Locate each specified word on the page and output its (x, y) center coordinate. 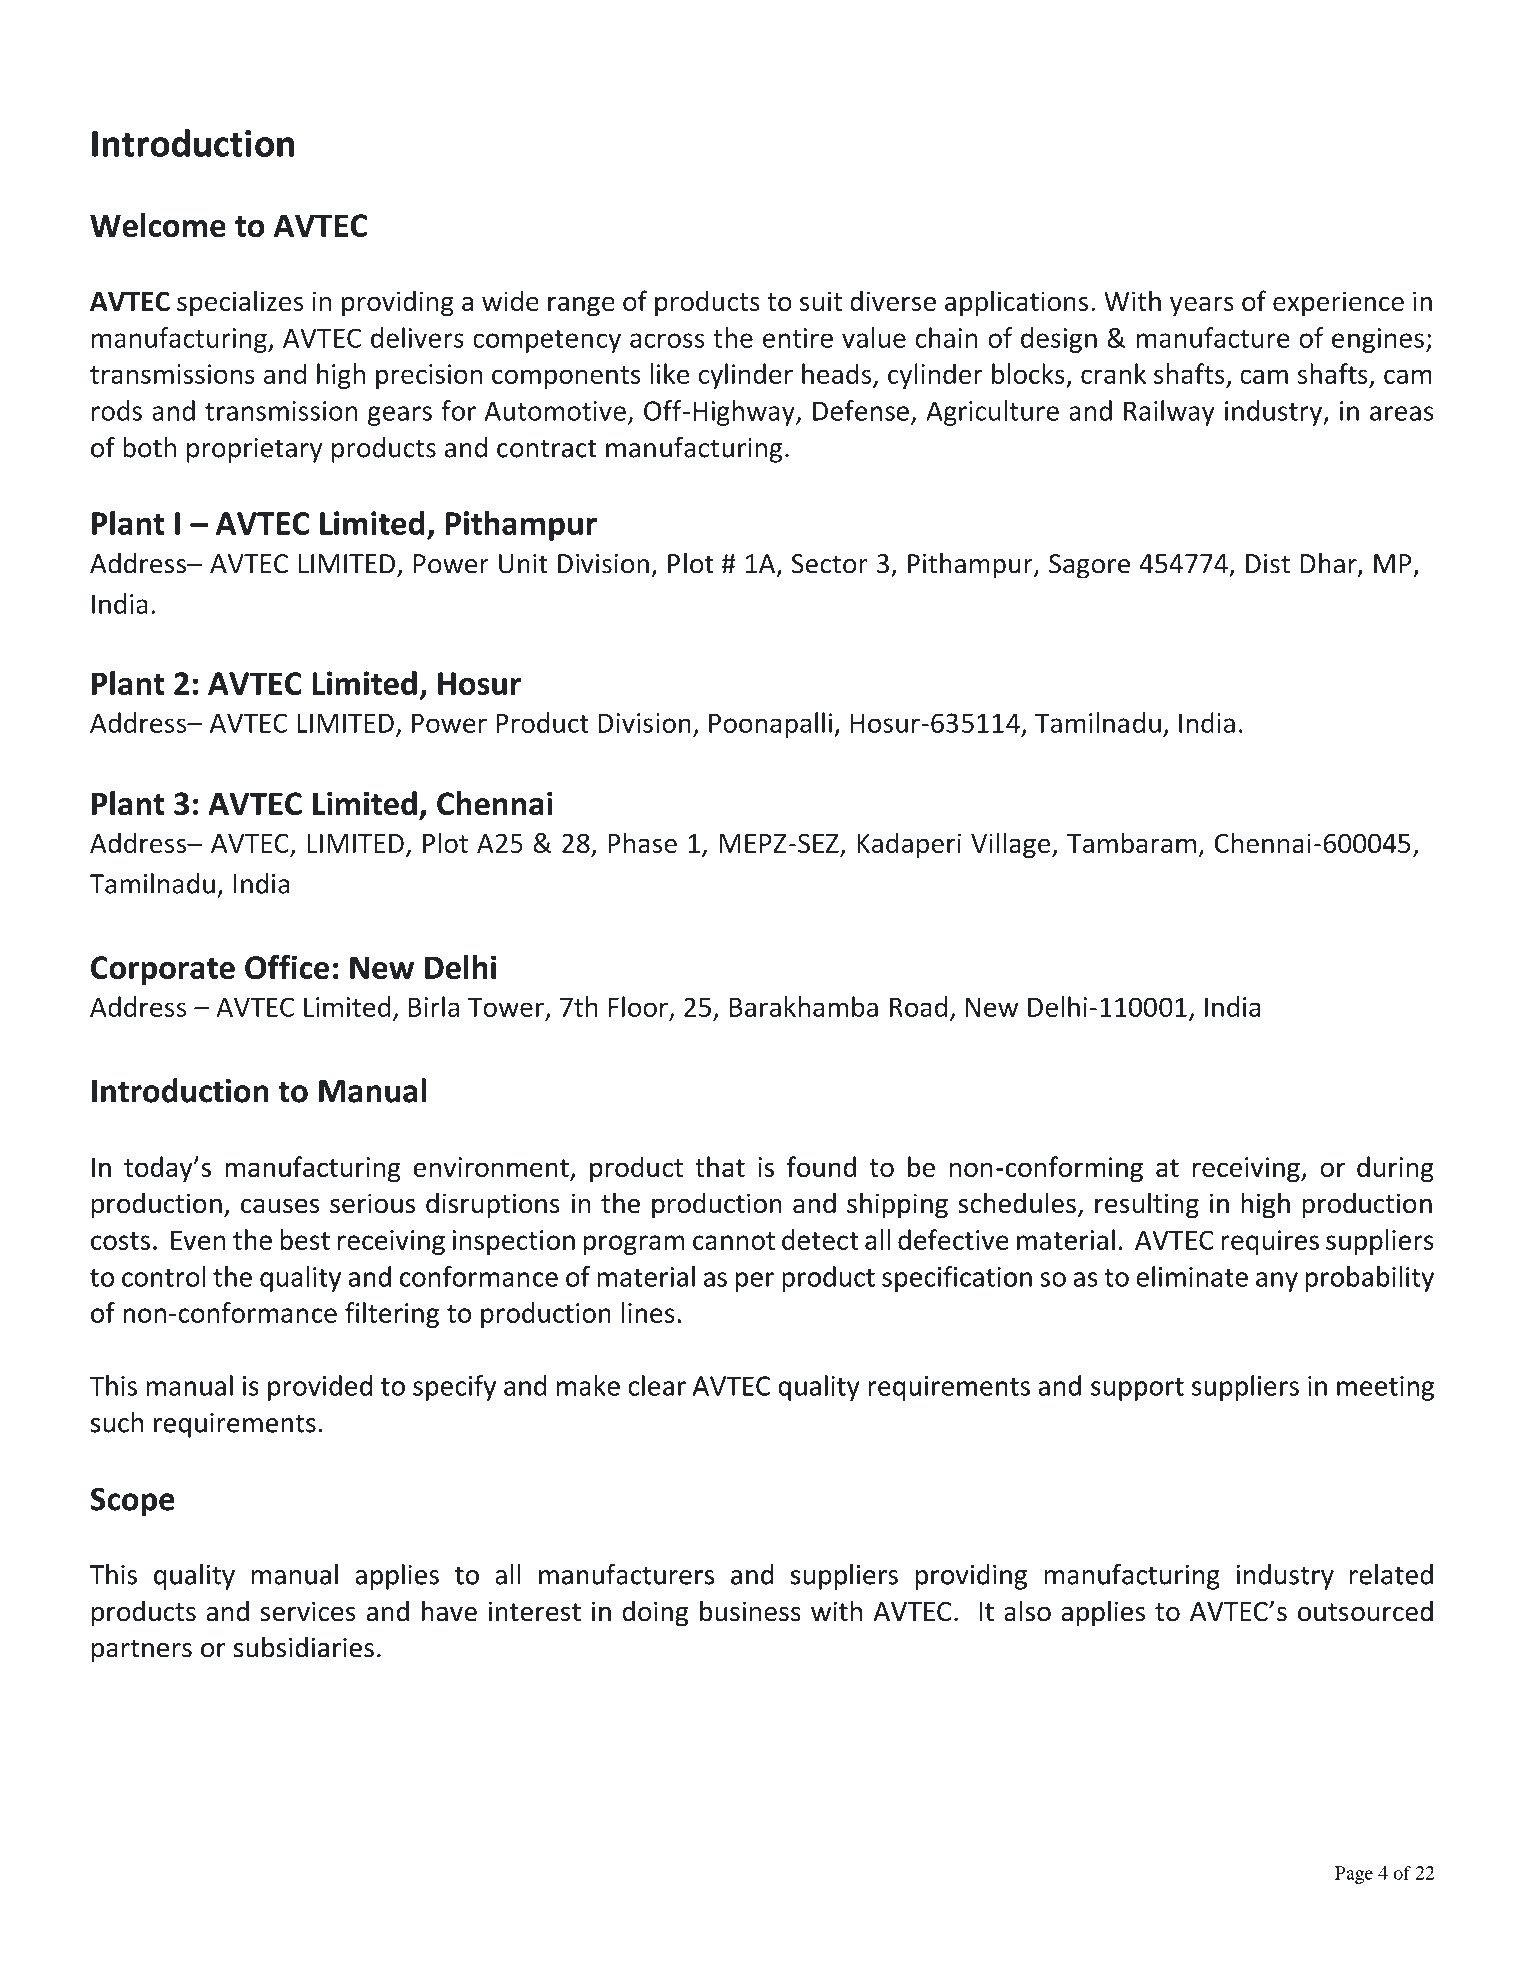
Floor (638, 1006)
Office (287, 967)
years (1202, 306)
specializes (240, 303)
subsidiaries (304, 1647)
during (1395, 1169)
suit (821, 301)
